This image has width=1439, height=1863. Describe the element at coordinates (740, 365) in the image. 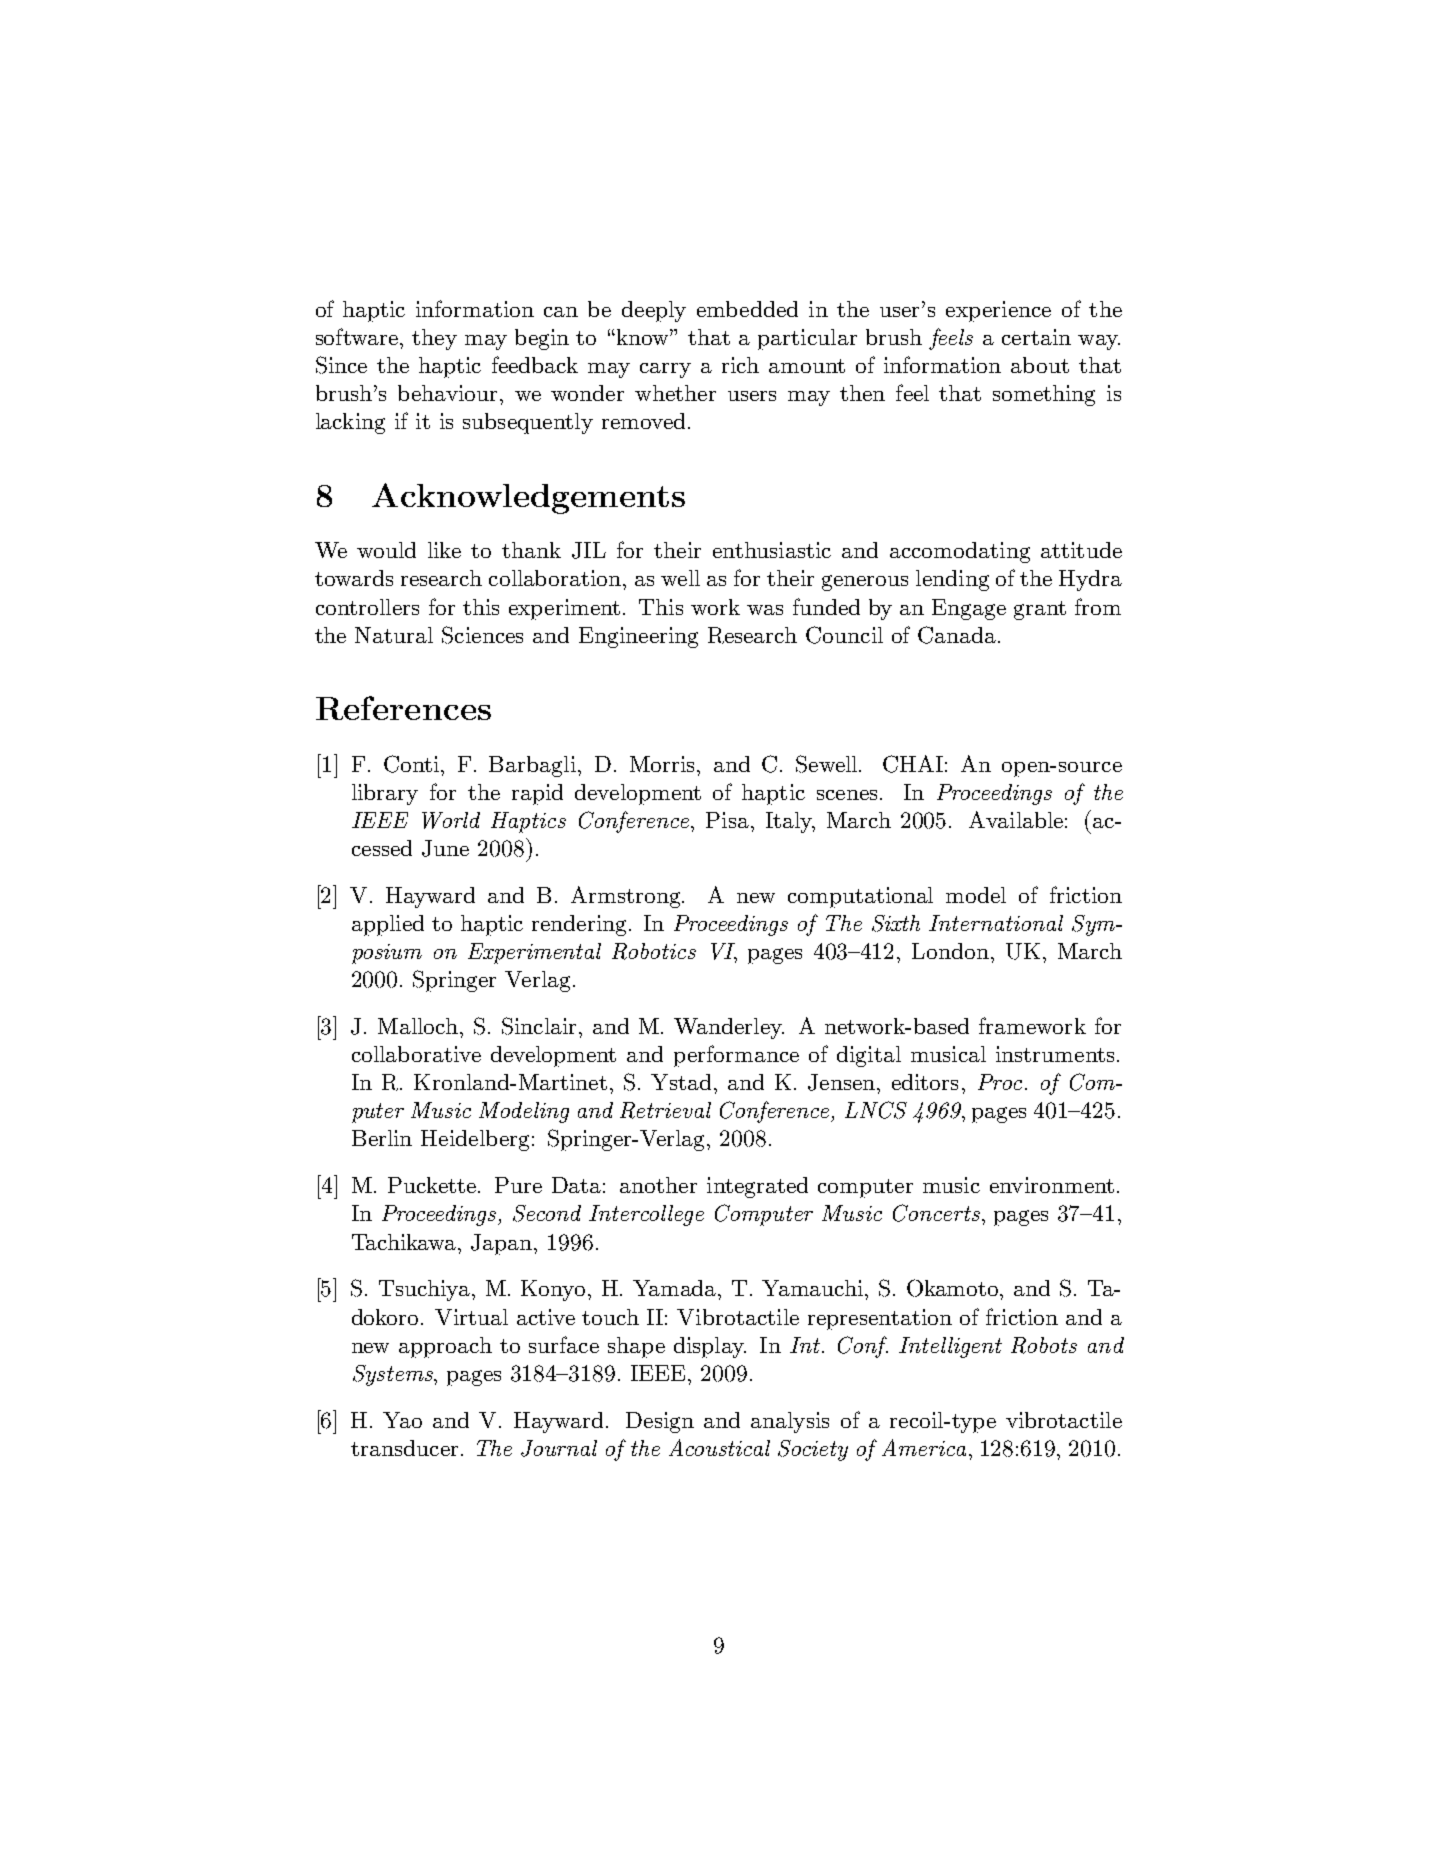

I see `rich` at that location.
